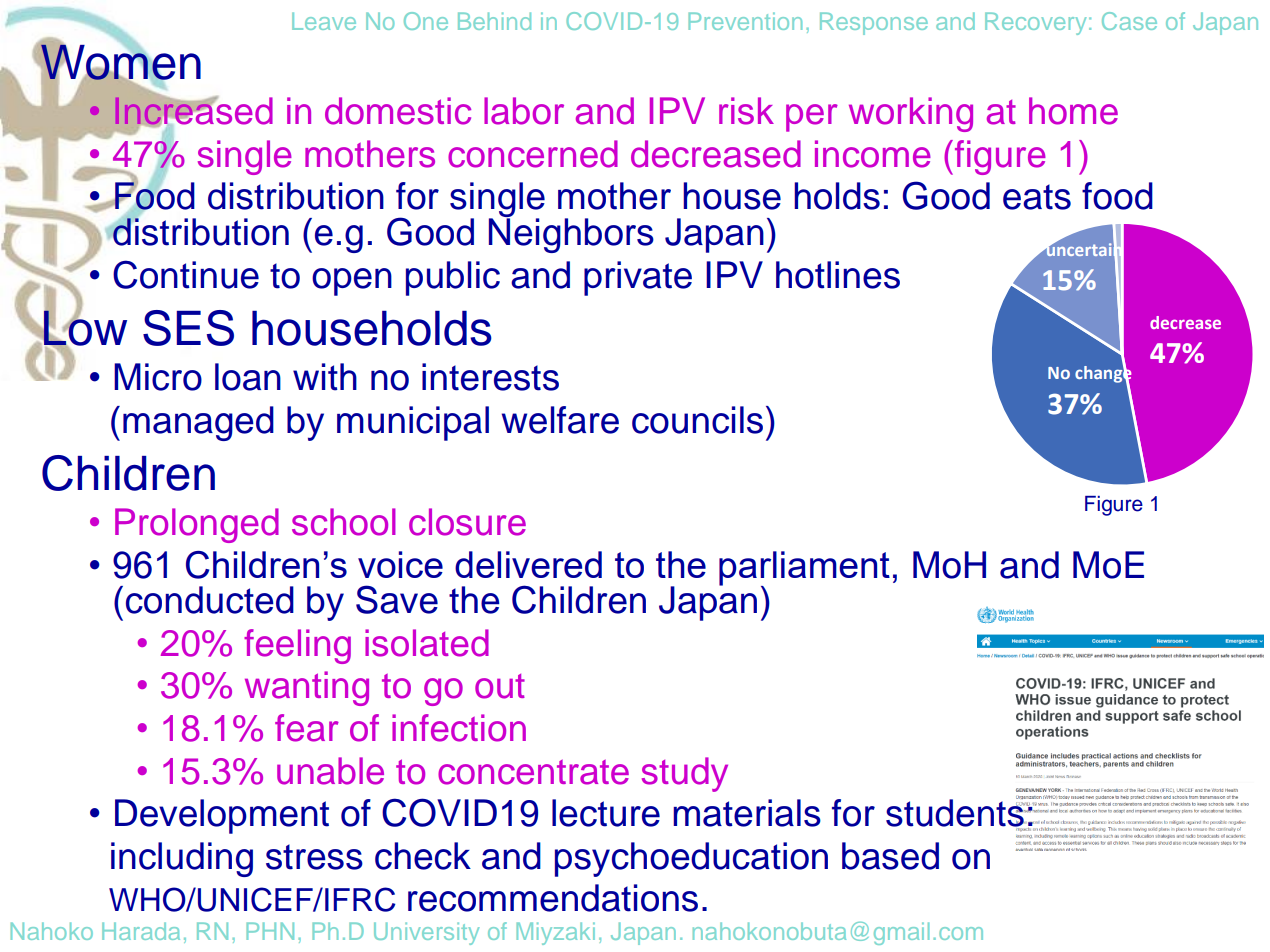 This document has height=952, width=1270. What do you see at coordinates (197, 525) in the document?
I see `Prolonged` at bounding box center [197, 525].
